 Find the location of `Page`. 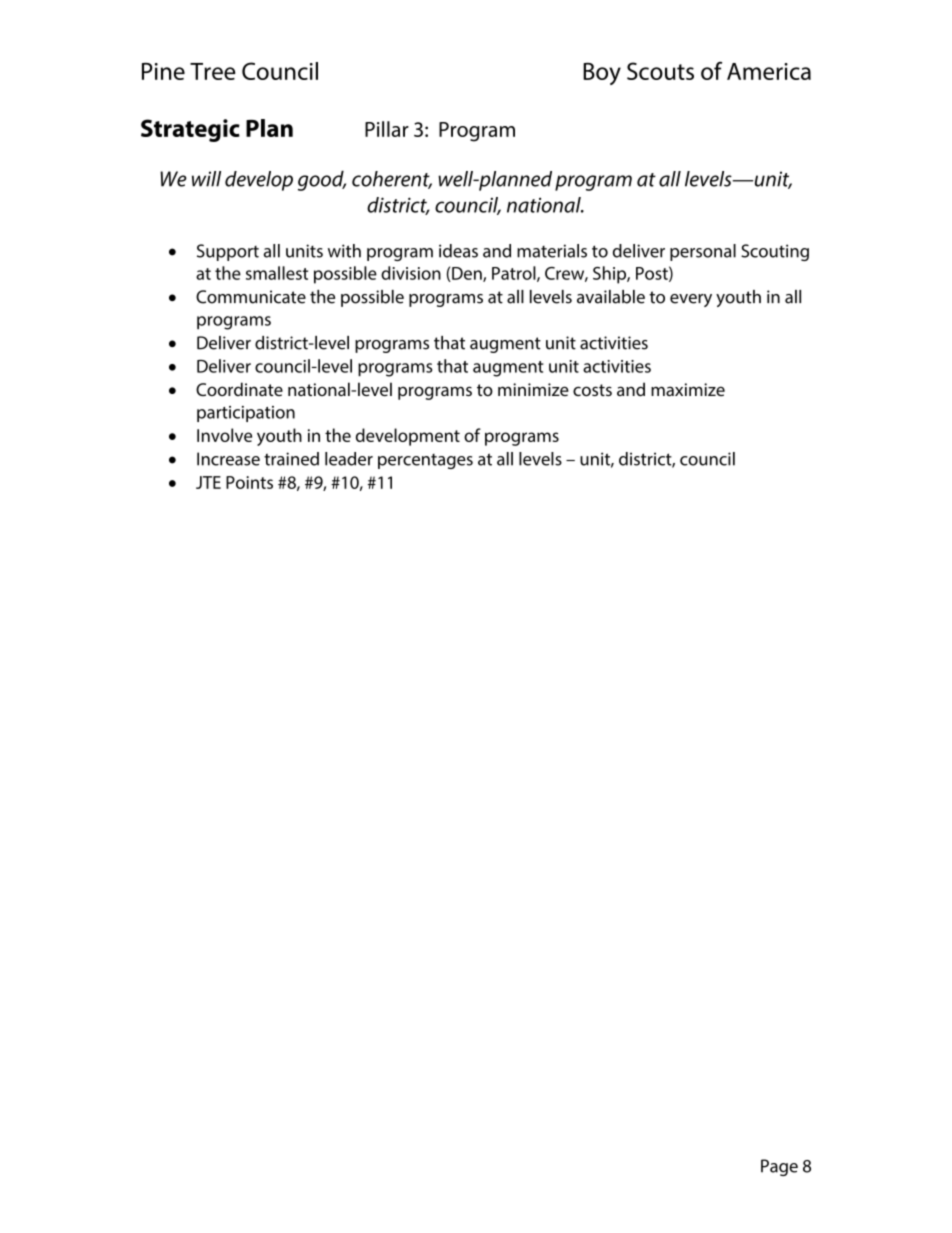

Page is located at coordinates (779, 1167).
